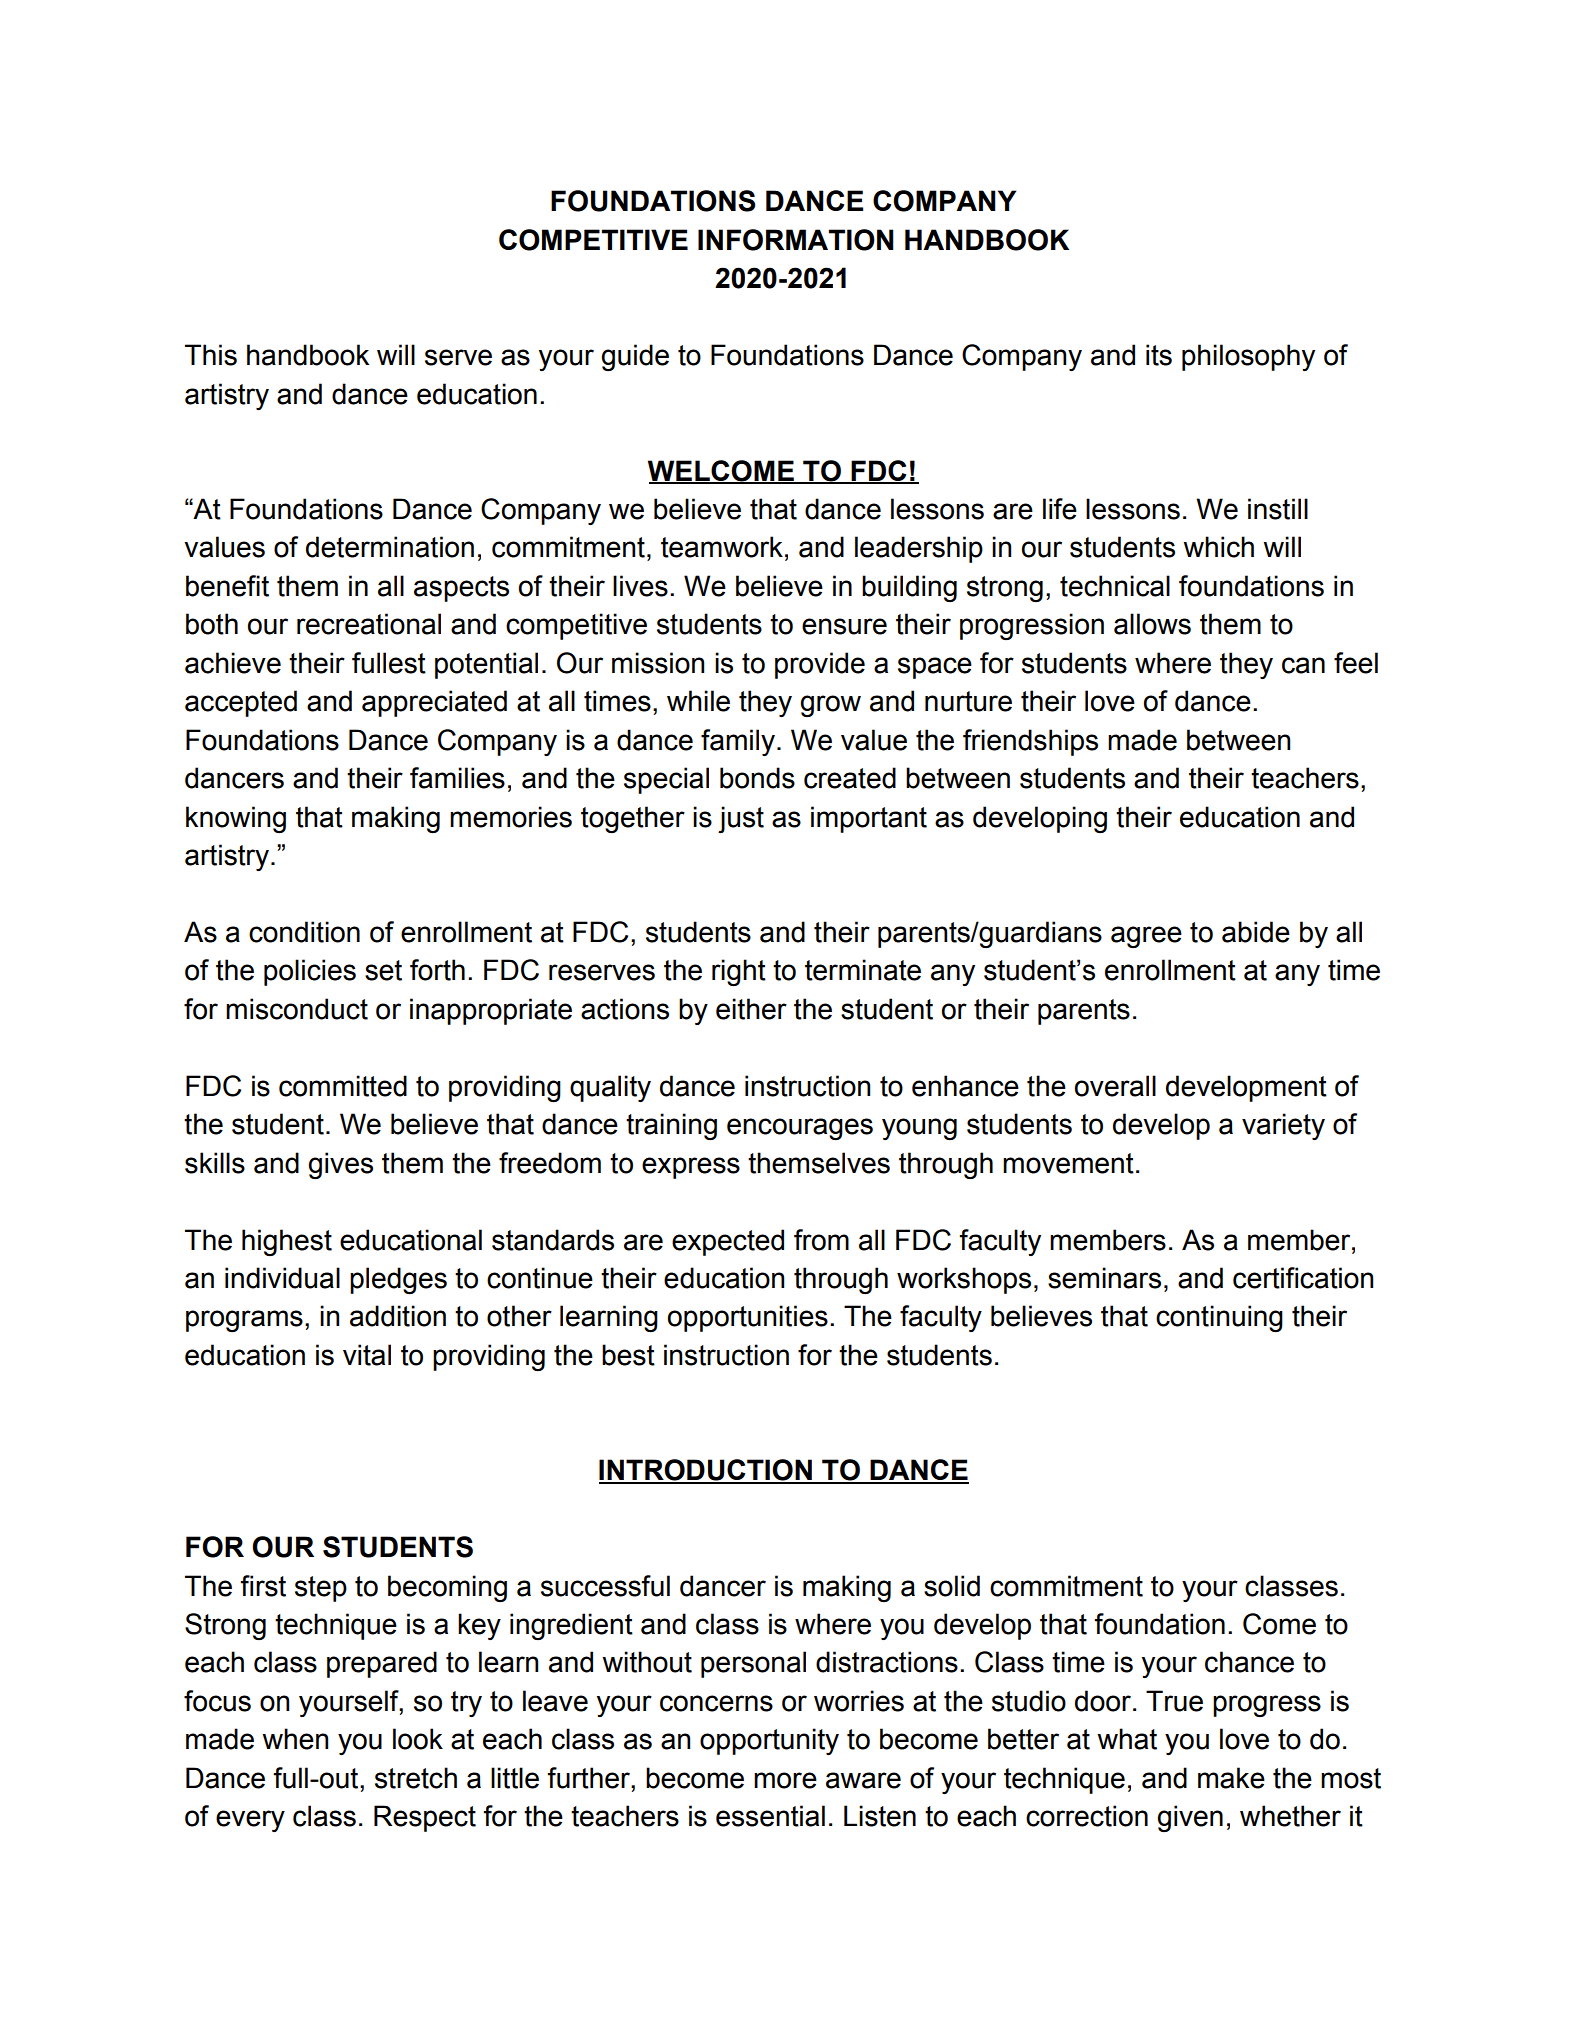 This image has width=1569, height=2030. I want to click on families, so click(457, 778).
